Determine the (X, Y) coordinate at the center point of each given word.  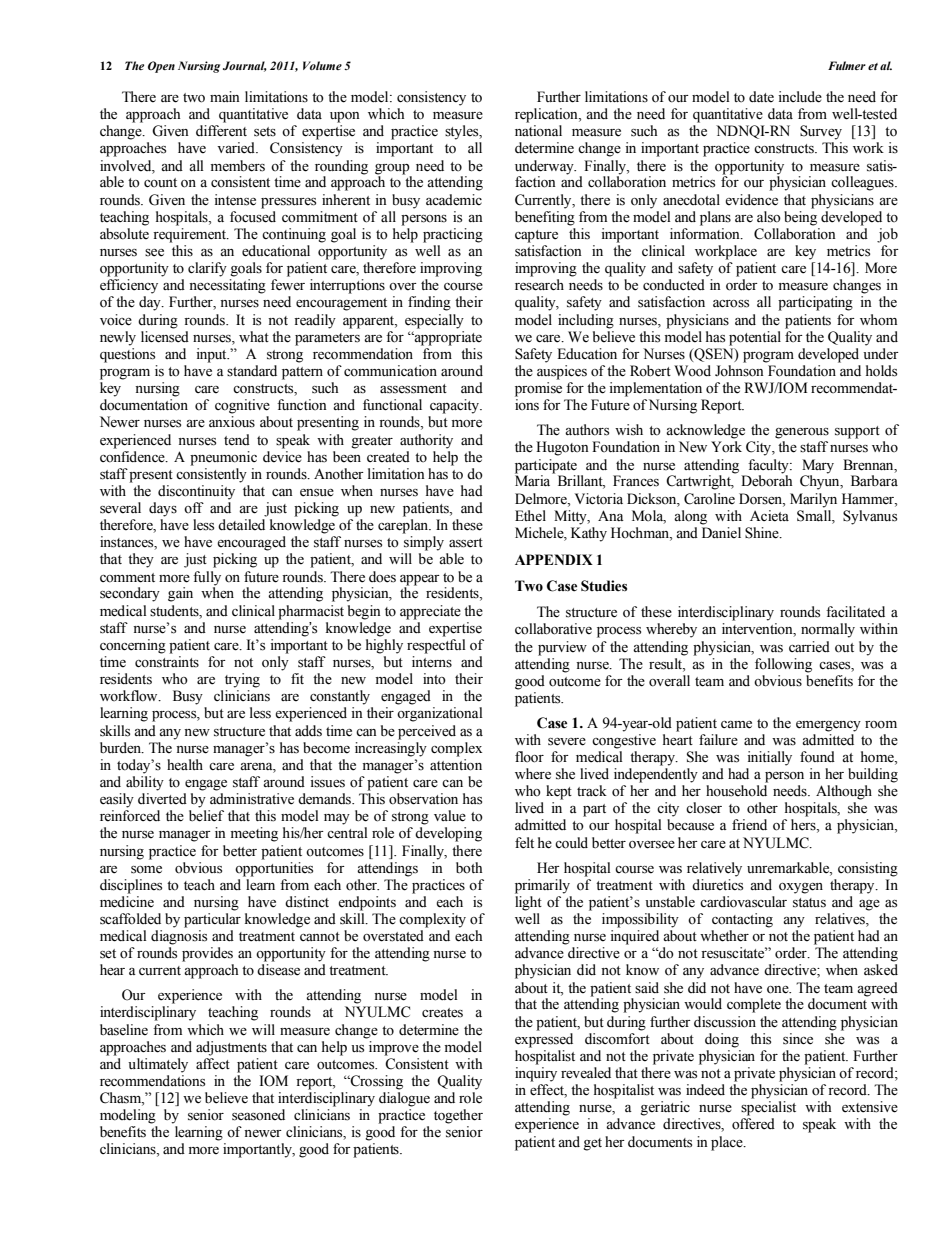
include (800, 97)
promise (538, 389)
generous (802, 433)
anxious (232, 422)
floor (529, 757)
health (185, 765)
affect (213, 1064)
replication (547, 115)
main (225, 96)
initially (769, 758)
